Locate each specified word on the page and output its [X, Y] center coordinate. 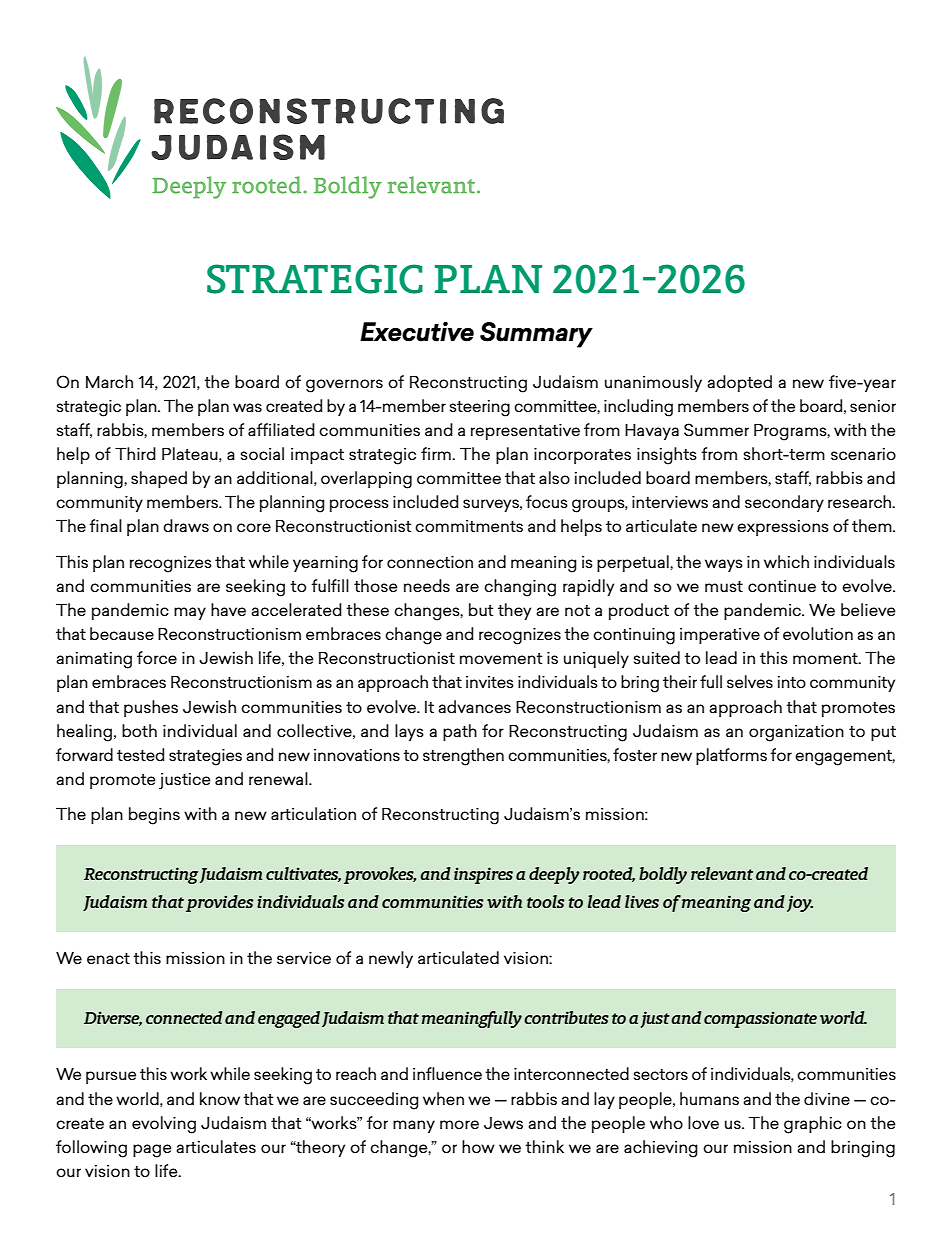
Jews [503, 1123]
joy [800, 903]
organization [796, 733]
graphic [813, 1125]
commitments [469, 526]
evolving [164, 1125]
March [109, 381]
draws [186, 525]
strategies [205, 757]
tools [545, 901]
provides [219, 903]
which [786, 561]
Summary [536, 335]
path [460, 732]
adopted [739, 383]
